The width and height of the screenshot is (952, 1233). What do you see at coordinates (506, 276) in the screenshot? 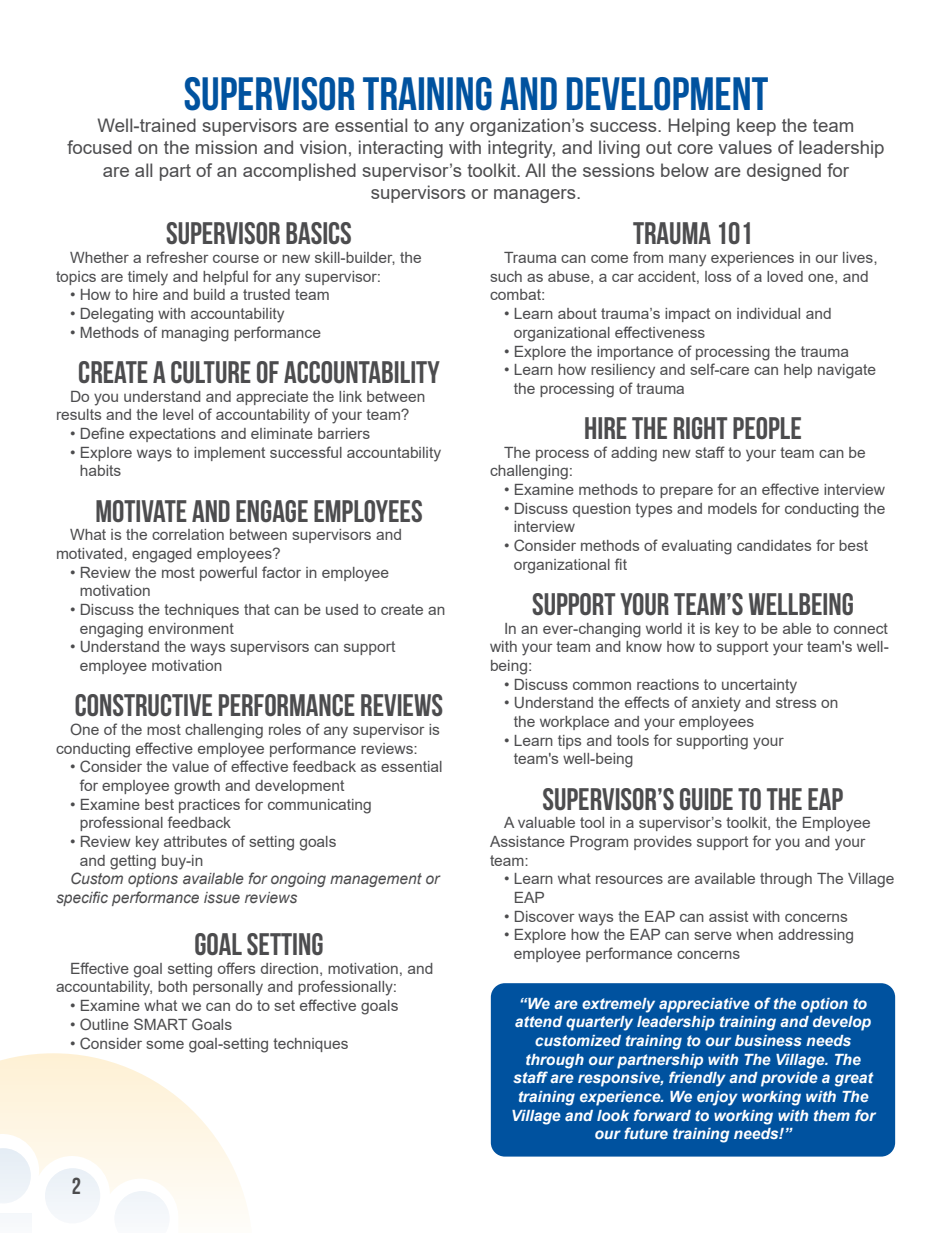
I see `such` at bounding box center [506, 276].
